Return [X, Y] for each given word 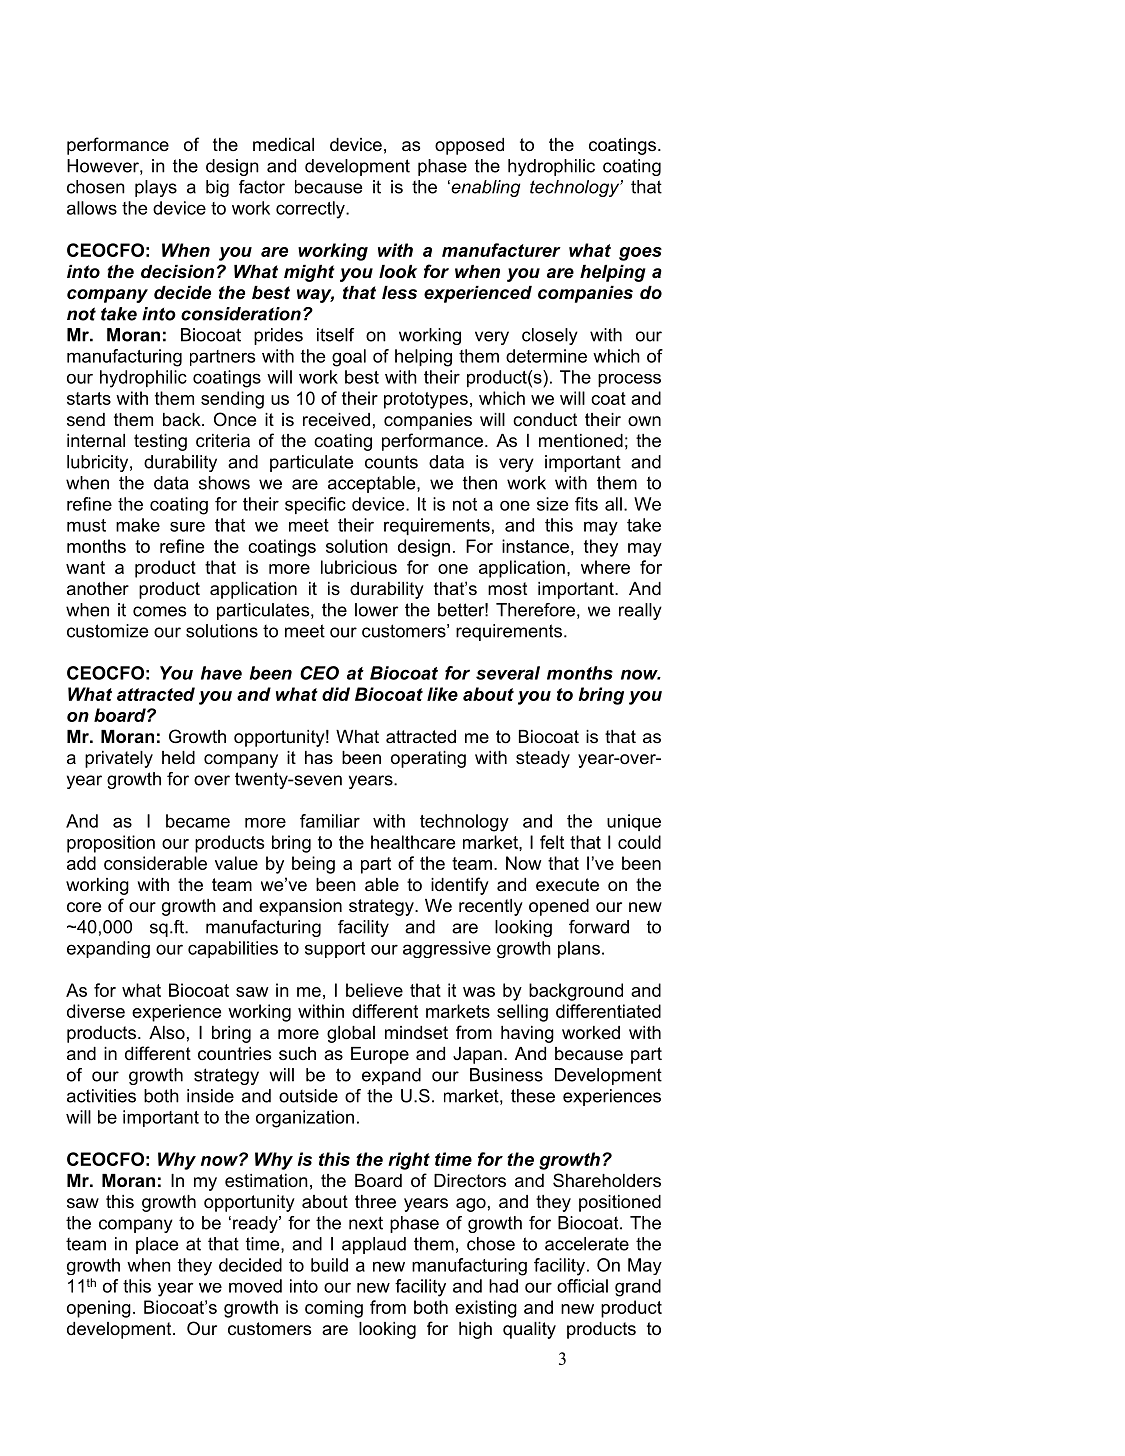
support [335, 950]
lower [377, 610]
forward [599, 927]
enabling [485, 188]
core [84, 907]
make [138, 525]
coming [334, 1309]
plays [156, 188]
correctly [311, 210]
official [582, 1286]
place [157, 1245]
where [605, 567]
